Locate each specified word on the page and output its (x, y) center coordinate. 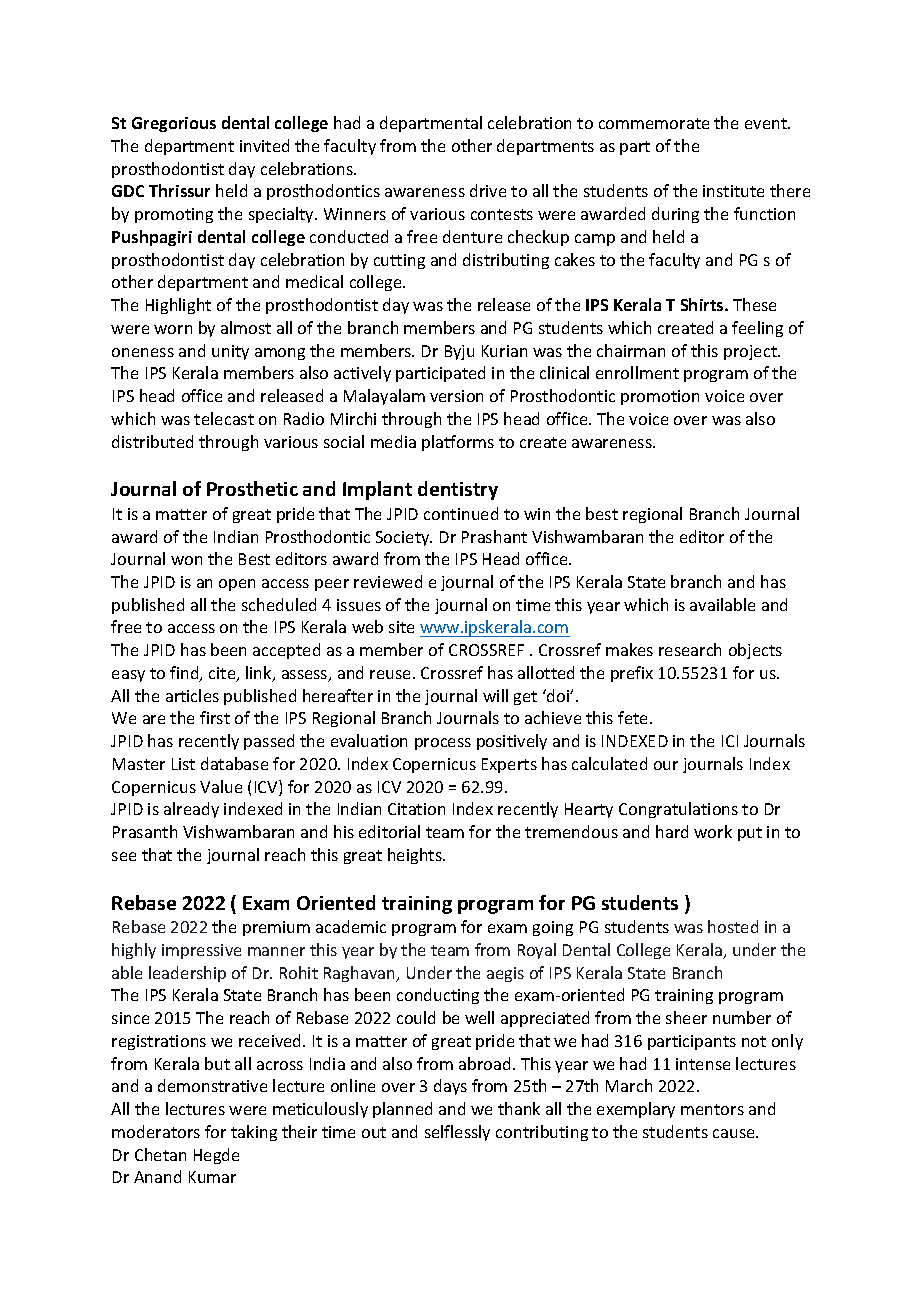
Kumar (212, 1177)
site (401, 627)
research (690, 649)
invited (264, 145)
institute (733, 191)
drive (488, 190)
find (185, 674)
